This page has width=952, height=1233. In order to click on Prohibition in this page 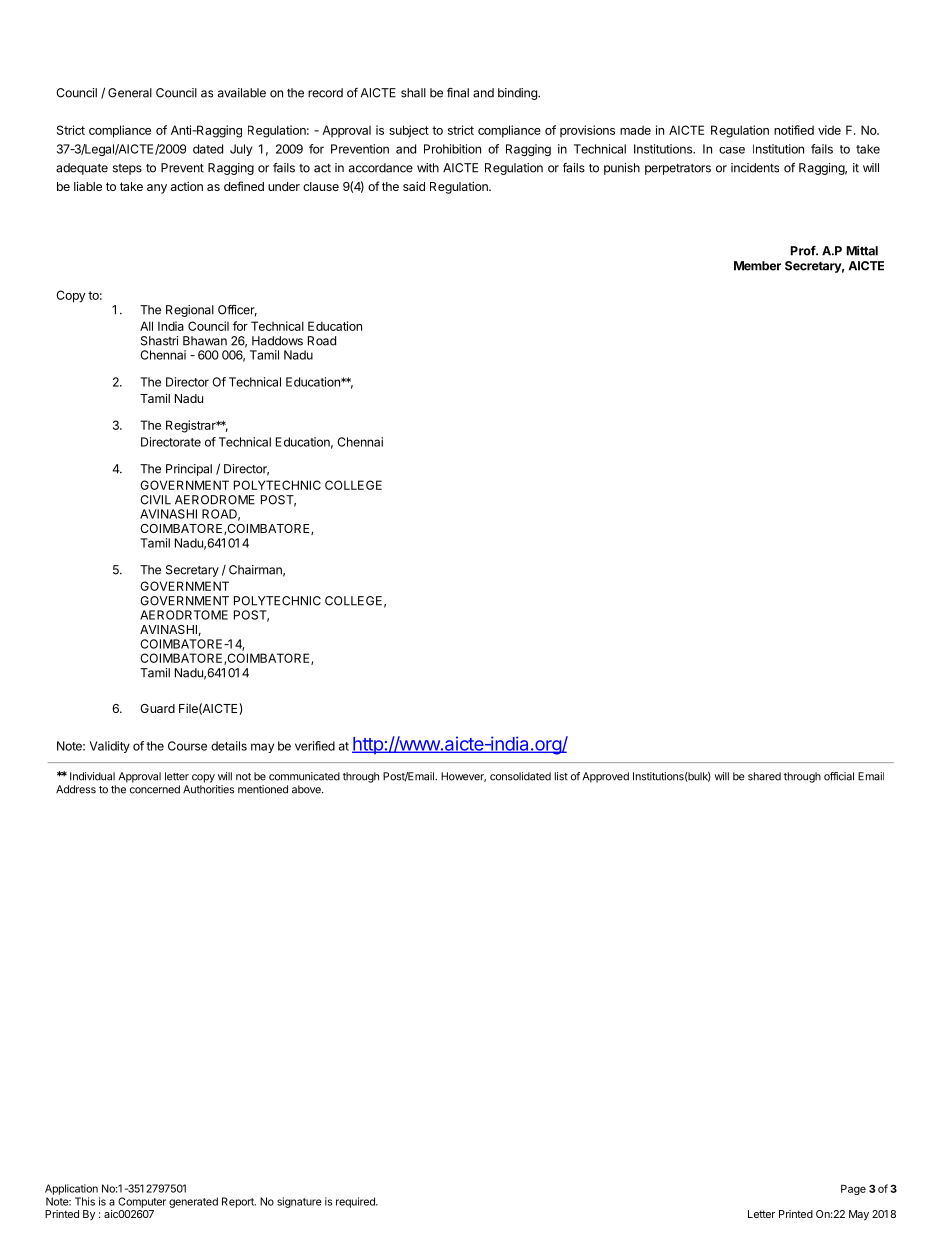, I will do `click(452, 149)`.
